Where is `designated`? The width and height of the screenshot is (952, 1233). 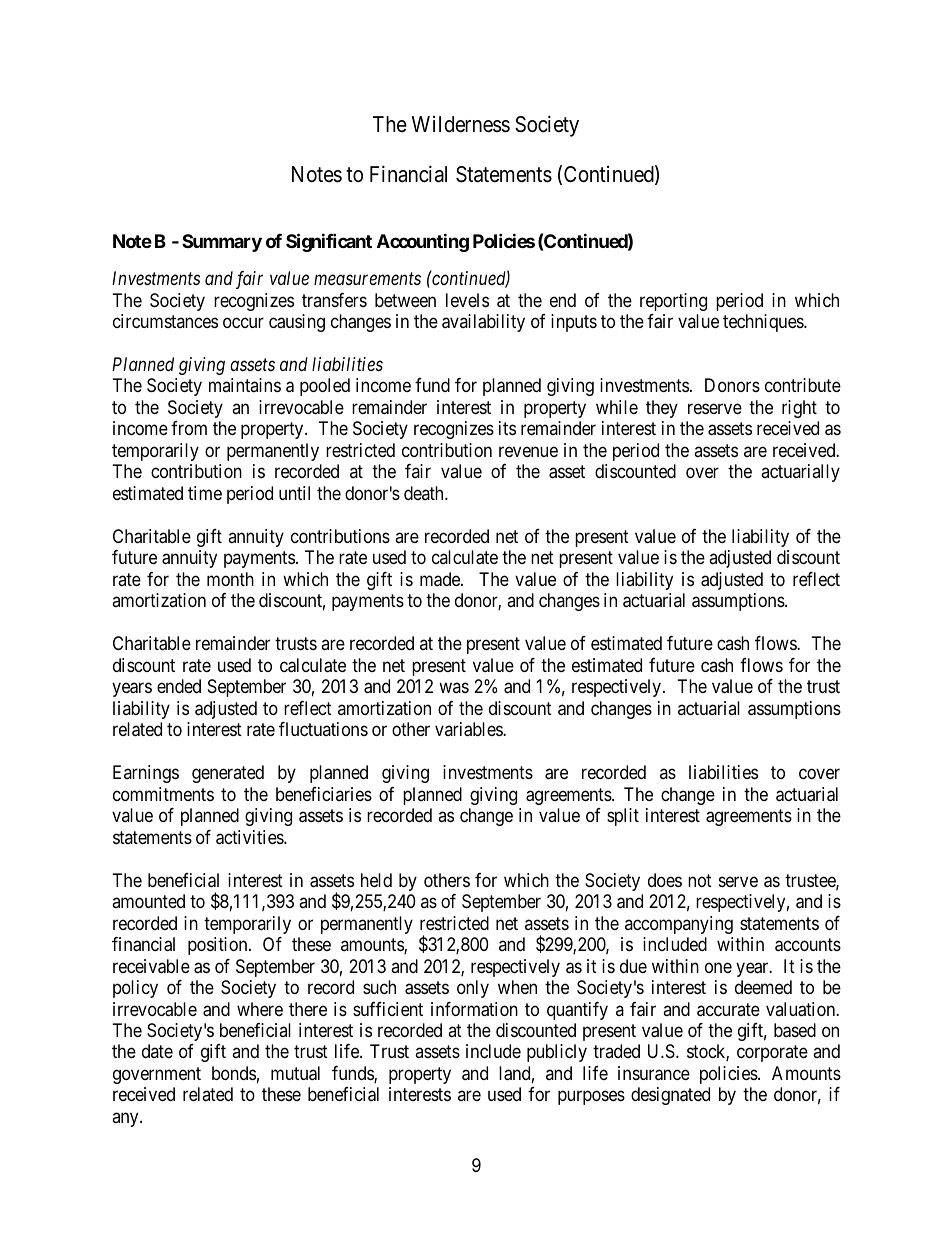 designated is located at coordinates (670, 1096).
